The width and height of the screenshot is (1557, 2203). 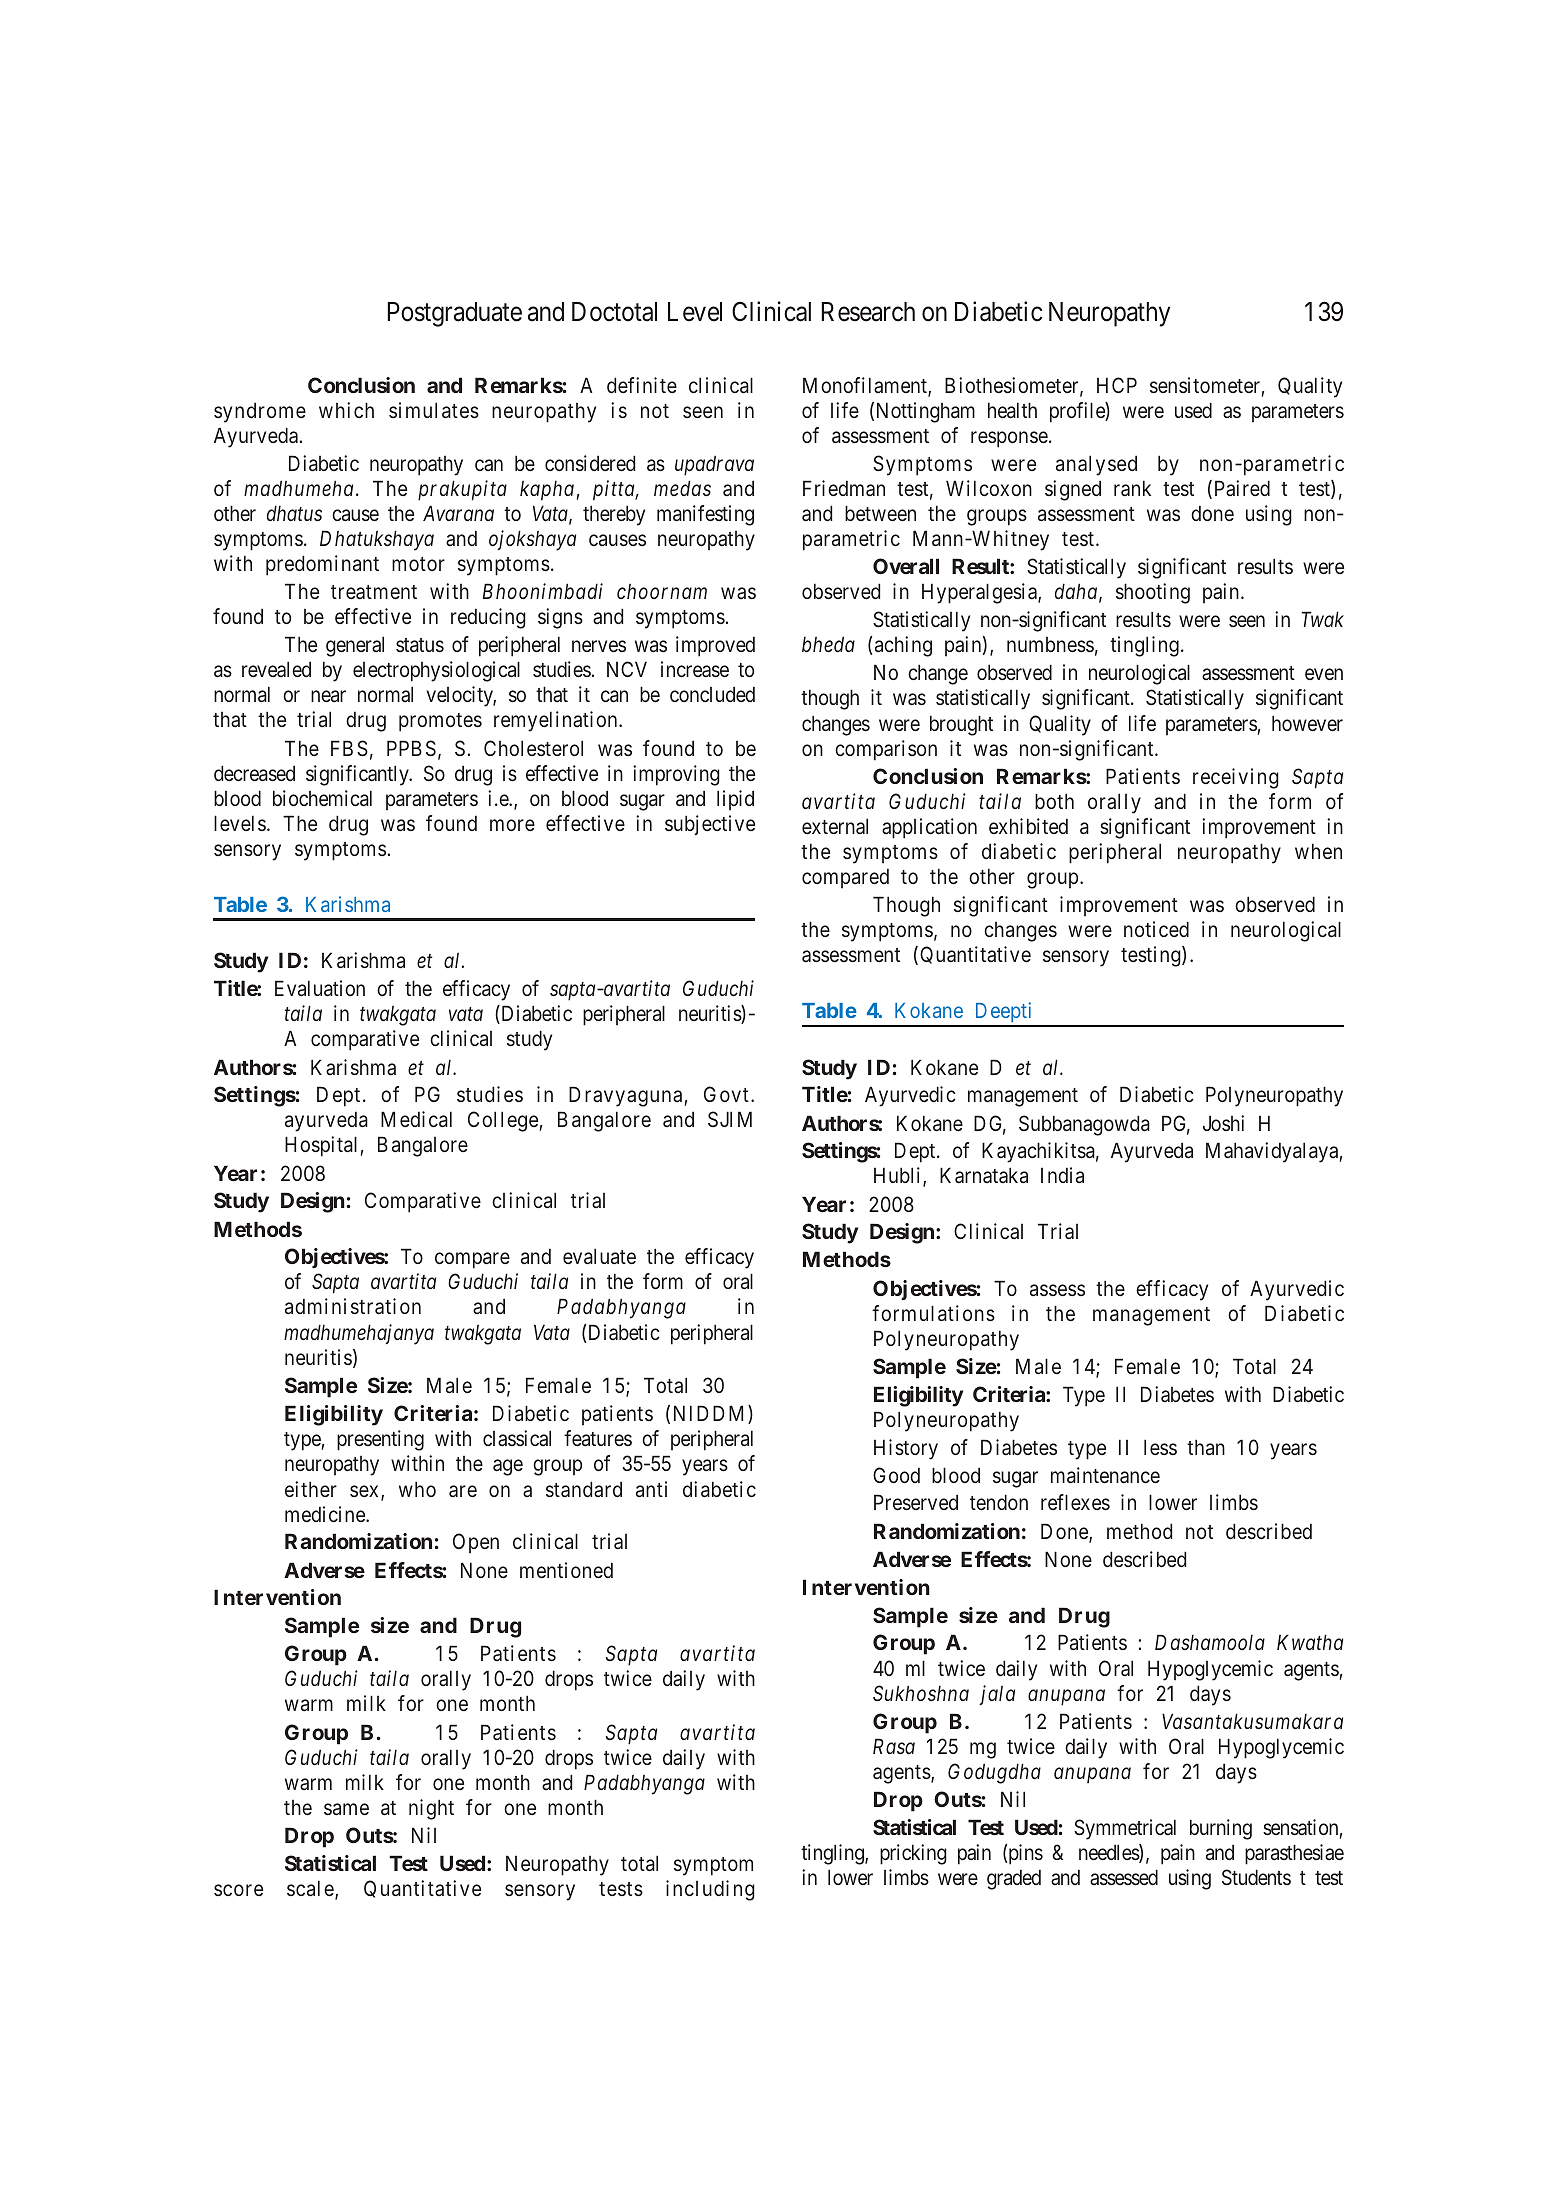 What do you see at coordinates (346, 410) in the screenshot?
I see `which` at bounding box center [346, 410].
